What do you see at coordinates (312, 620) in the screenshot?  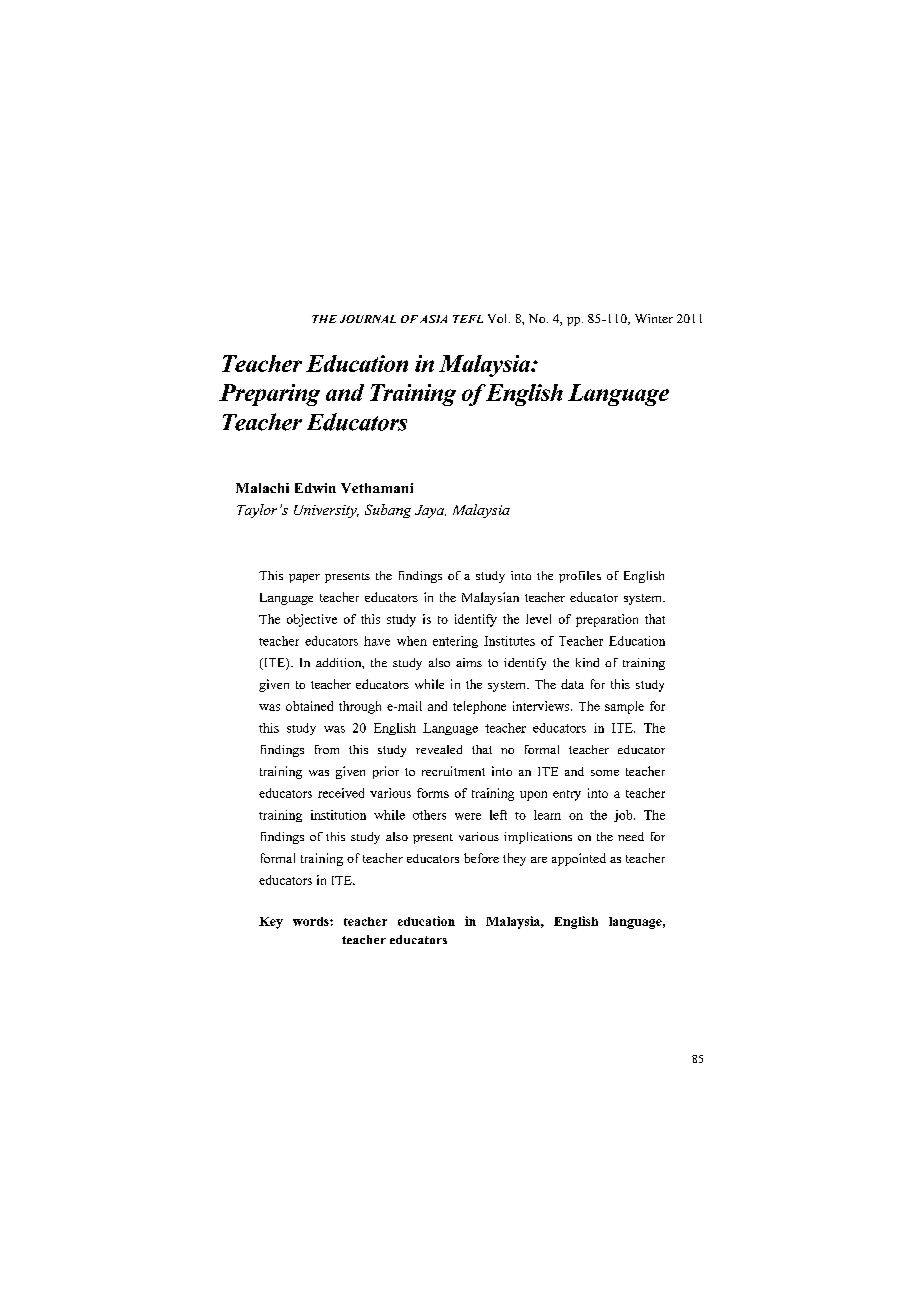 I see `objective` at bounding box center [312, 620].
